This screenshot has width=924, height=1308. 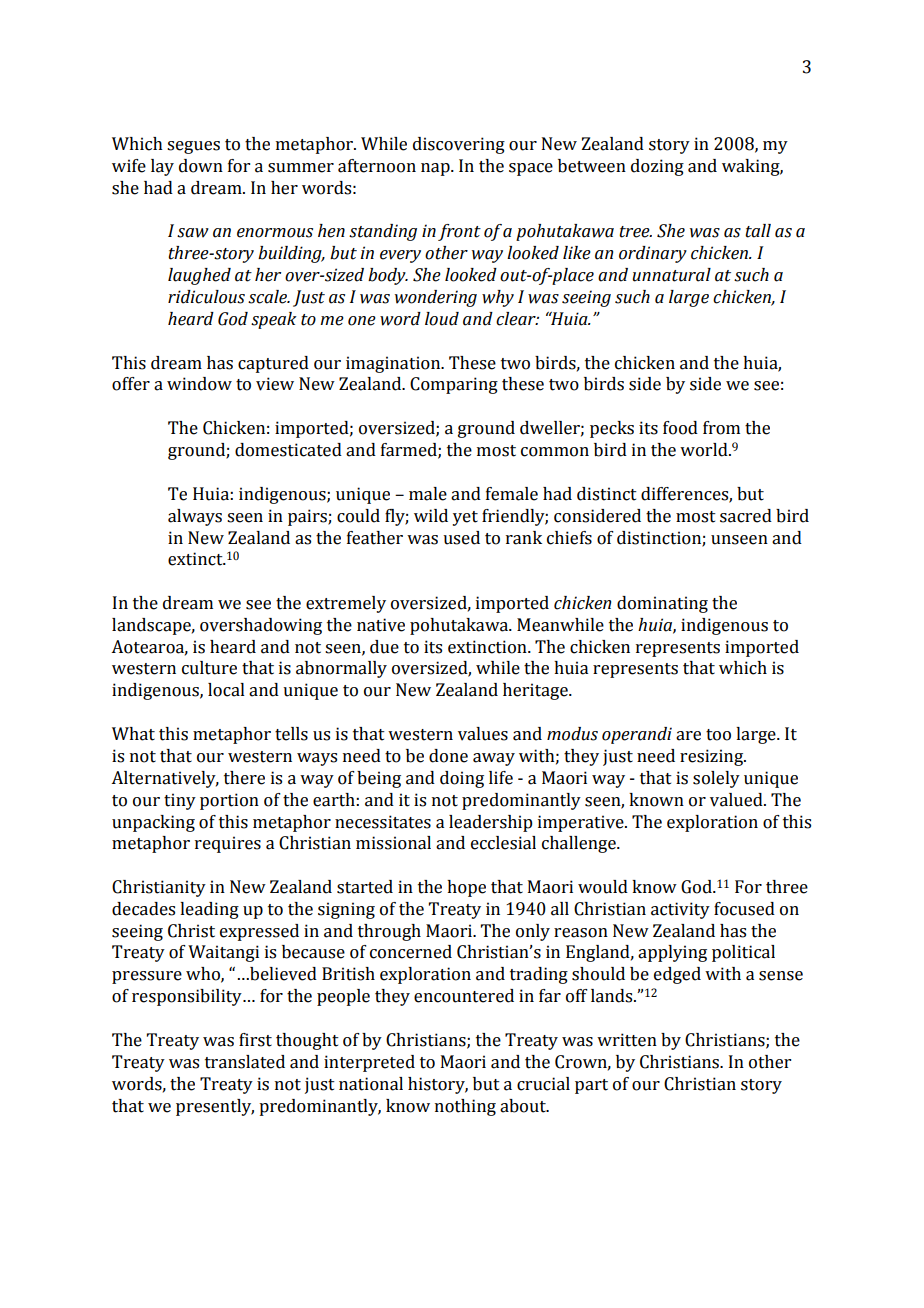 What do you see at coordinates (201, 166) in the screenshot?
I see `down` at bounding box center [201, 166].
